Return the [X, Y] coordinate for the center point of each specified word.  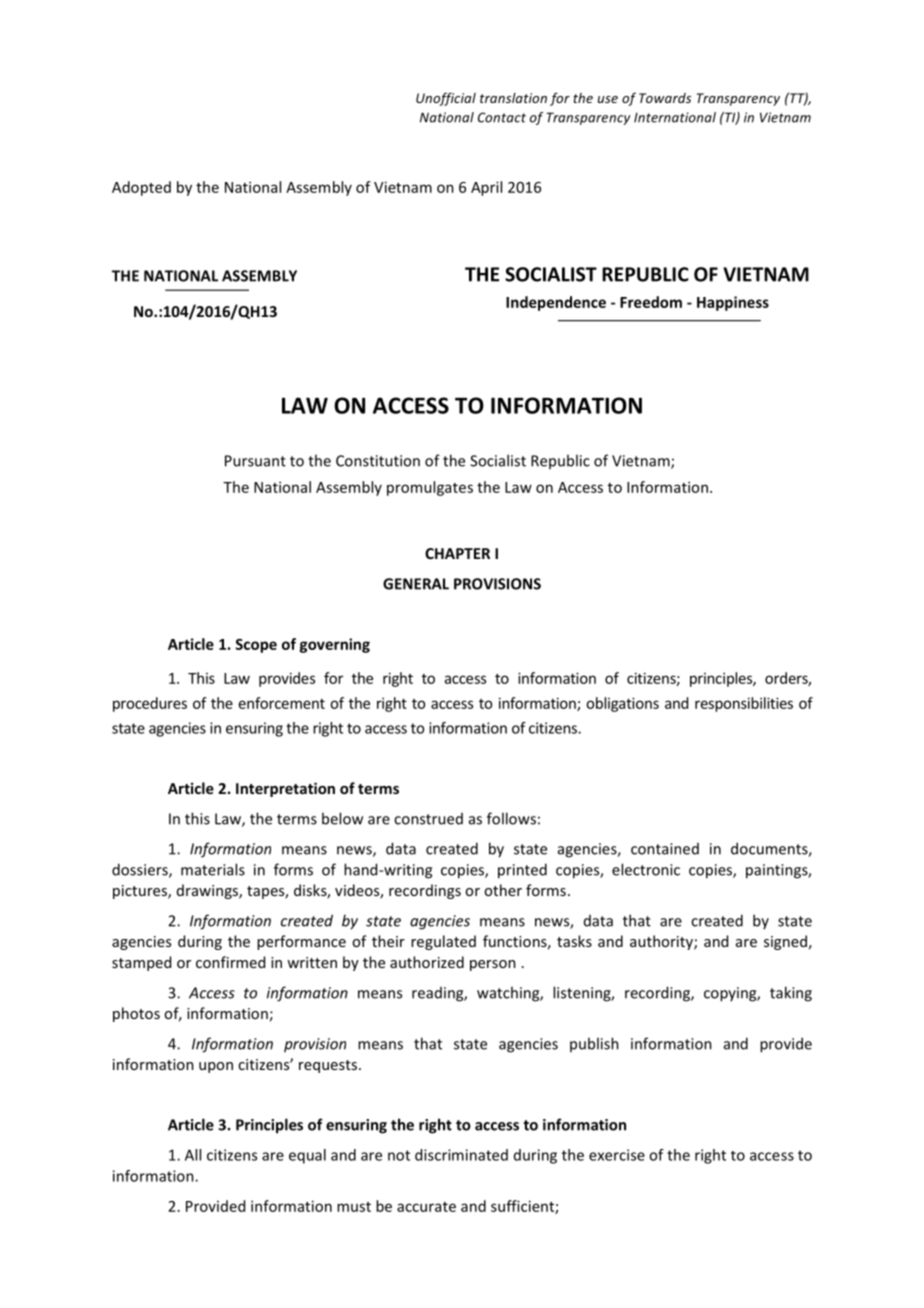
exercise [617, 1155]
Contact [502, 117]
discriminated [461, 1155]
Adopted [141, 188]
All [193, 1155]
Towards [665, 98]
